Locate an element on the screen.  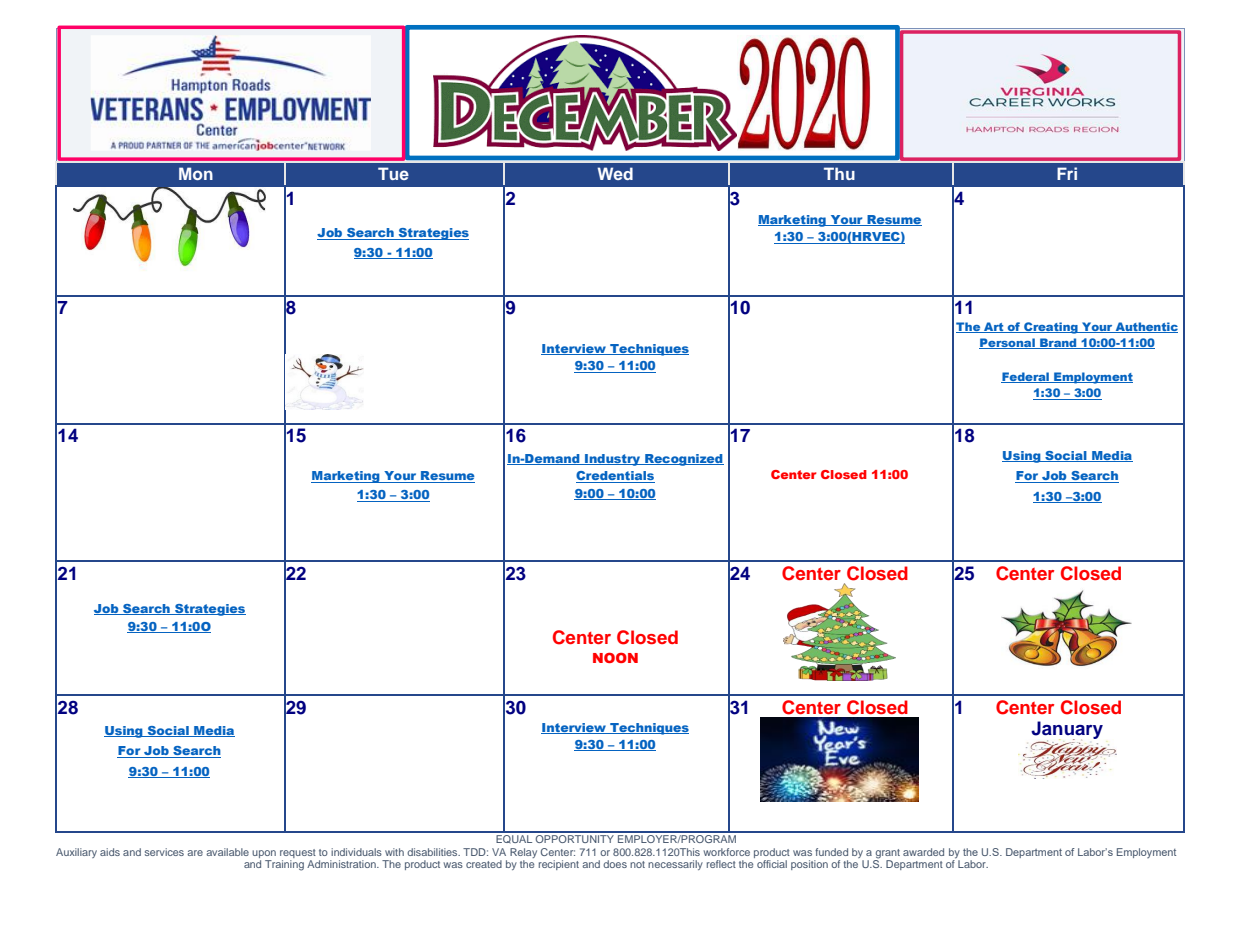
Mon is located at coordinates (196, 173).
